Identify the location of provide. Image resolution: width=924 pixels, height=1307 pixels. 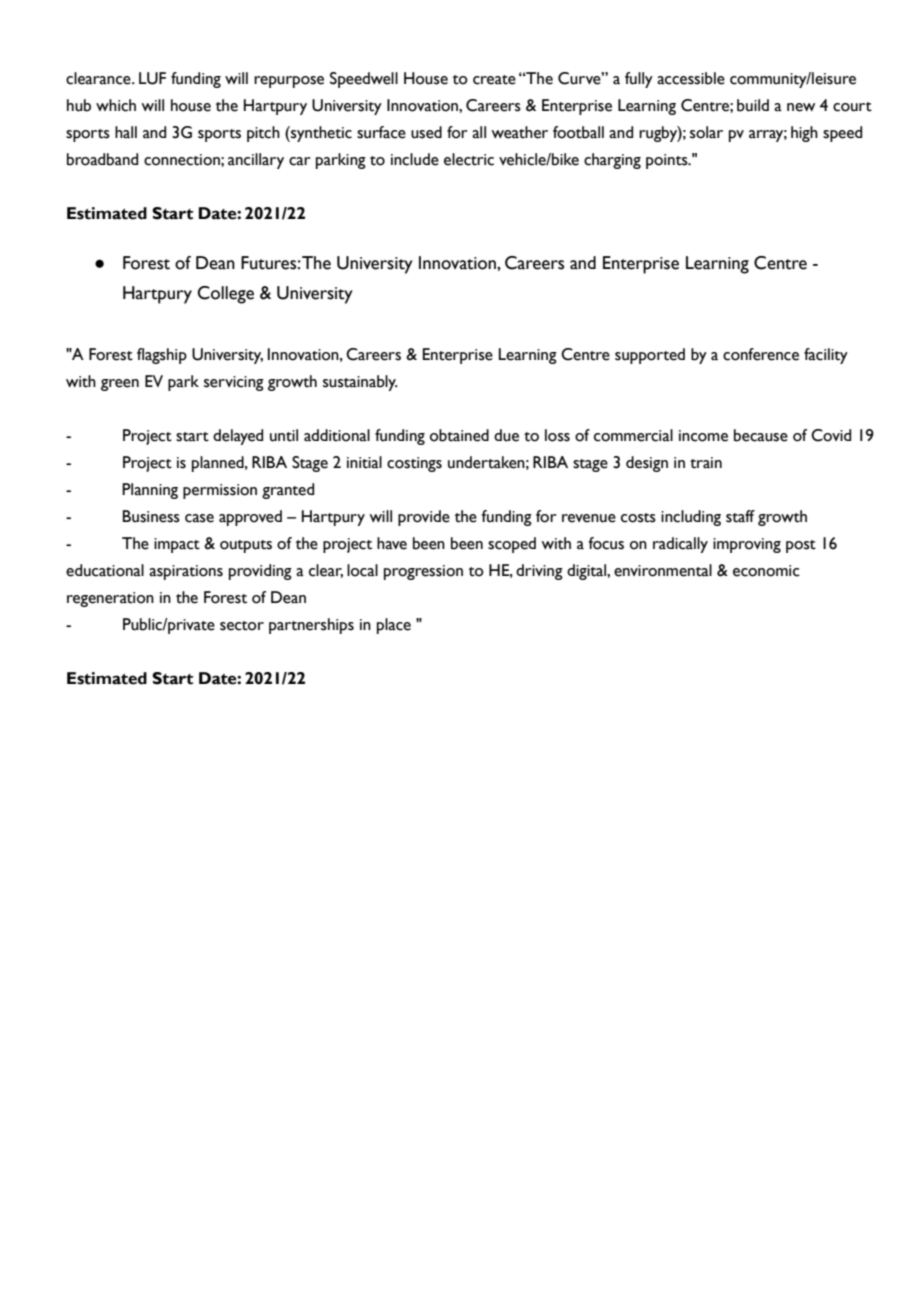
(424, 518).
